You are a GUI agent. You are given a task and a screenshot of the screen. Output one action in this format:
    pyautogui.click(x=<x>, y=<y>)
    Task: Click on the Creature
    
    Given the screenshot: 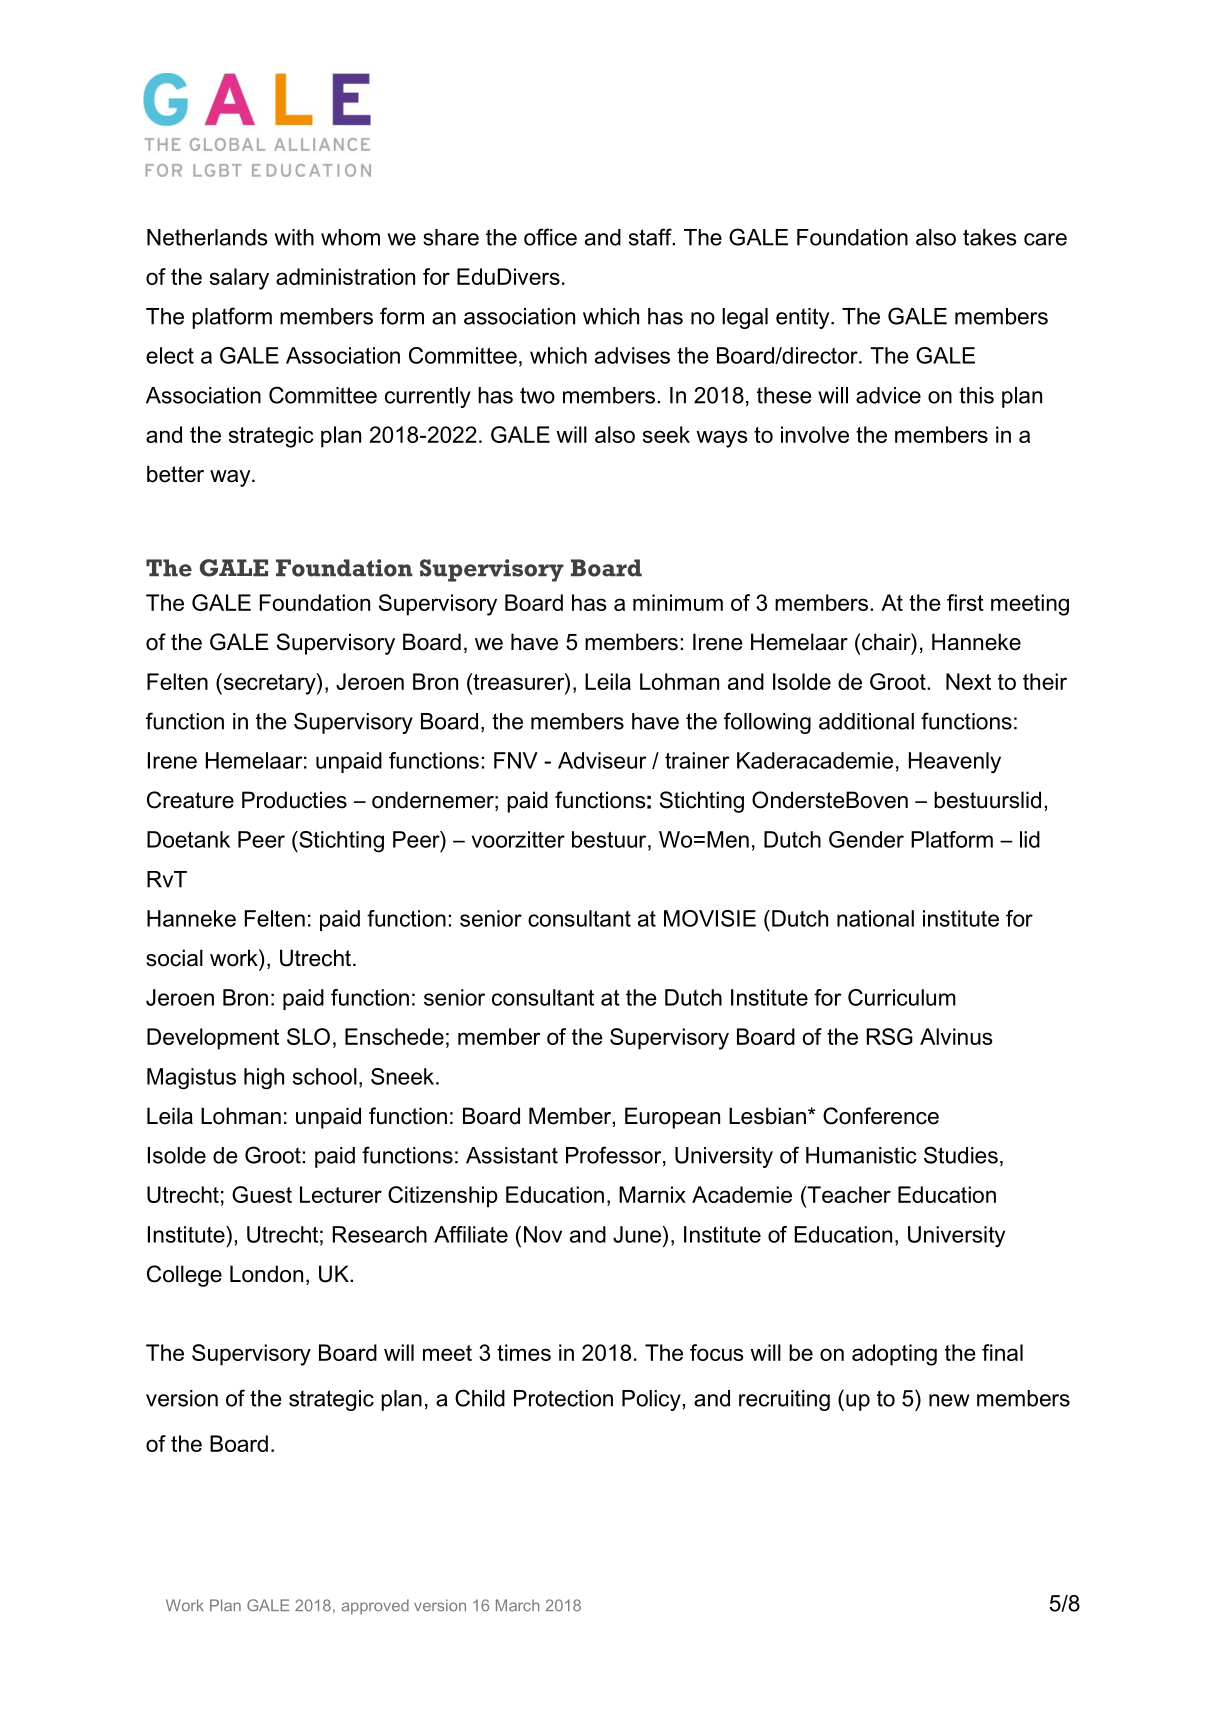 What is the action you would take?
    pyautogui.click(x=190, y=800)
